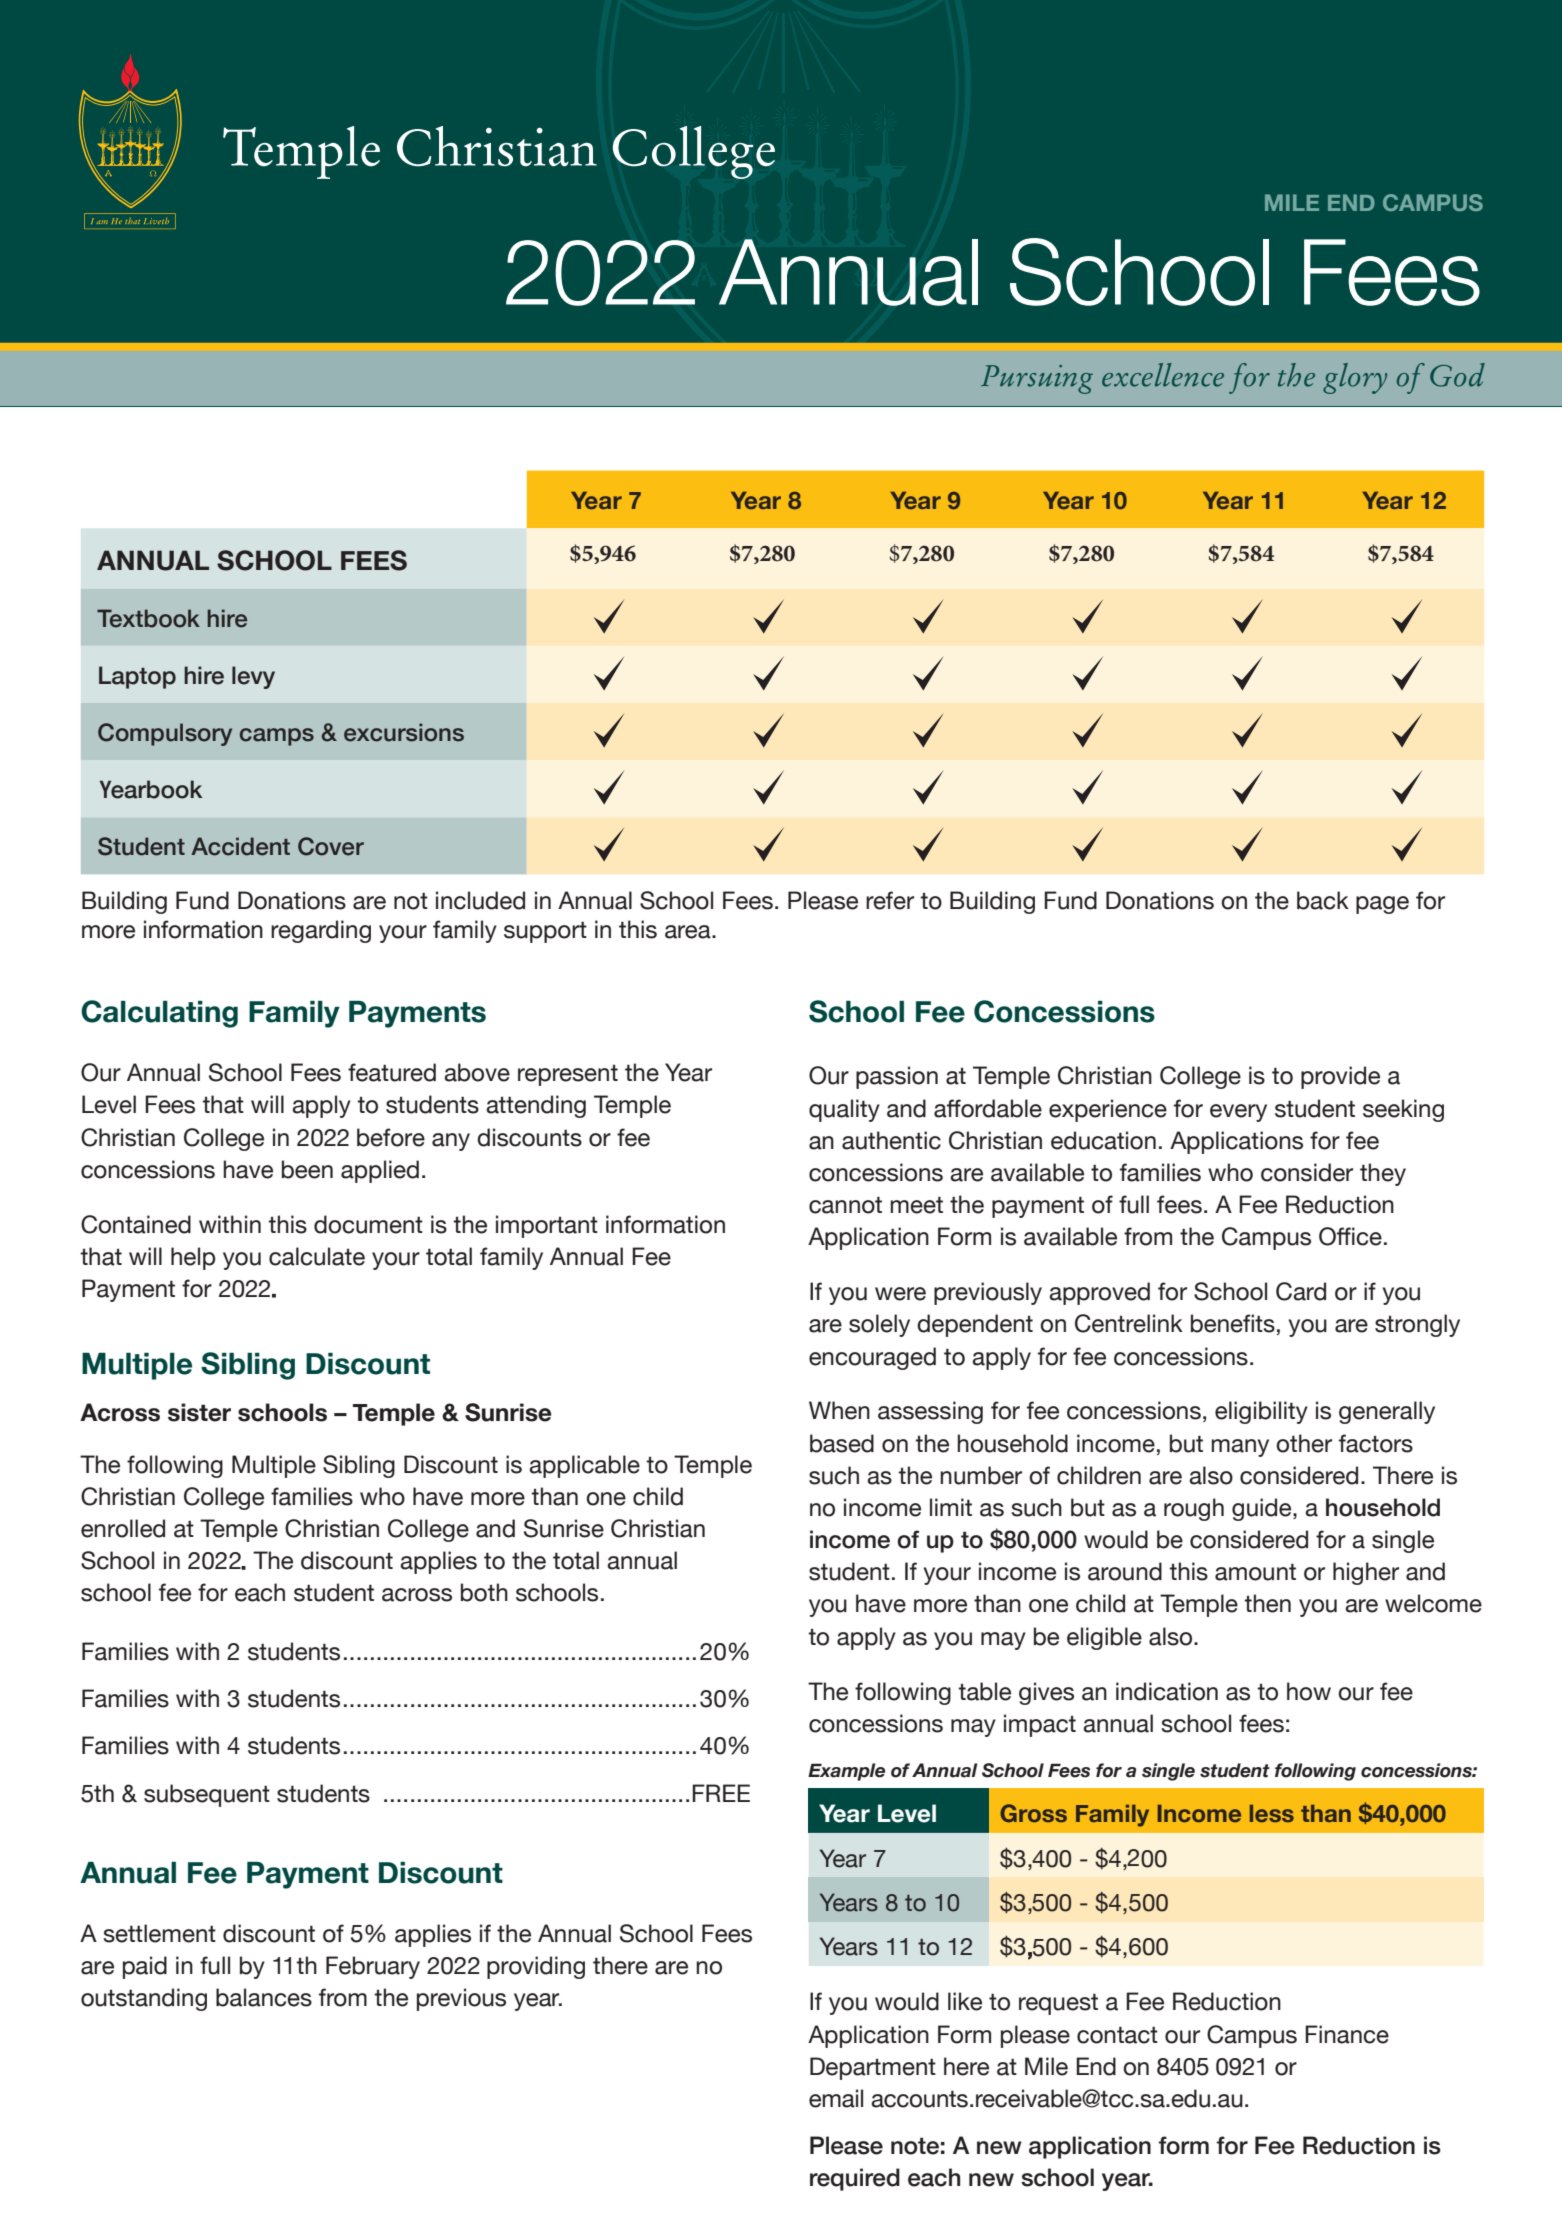  What do you see at coordinates (1037, 379) in the document?
I see `Pursuing` at bounding box center [1037, 379].
